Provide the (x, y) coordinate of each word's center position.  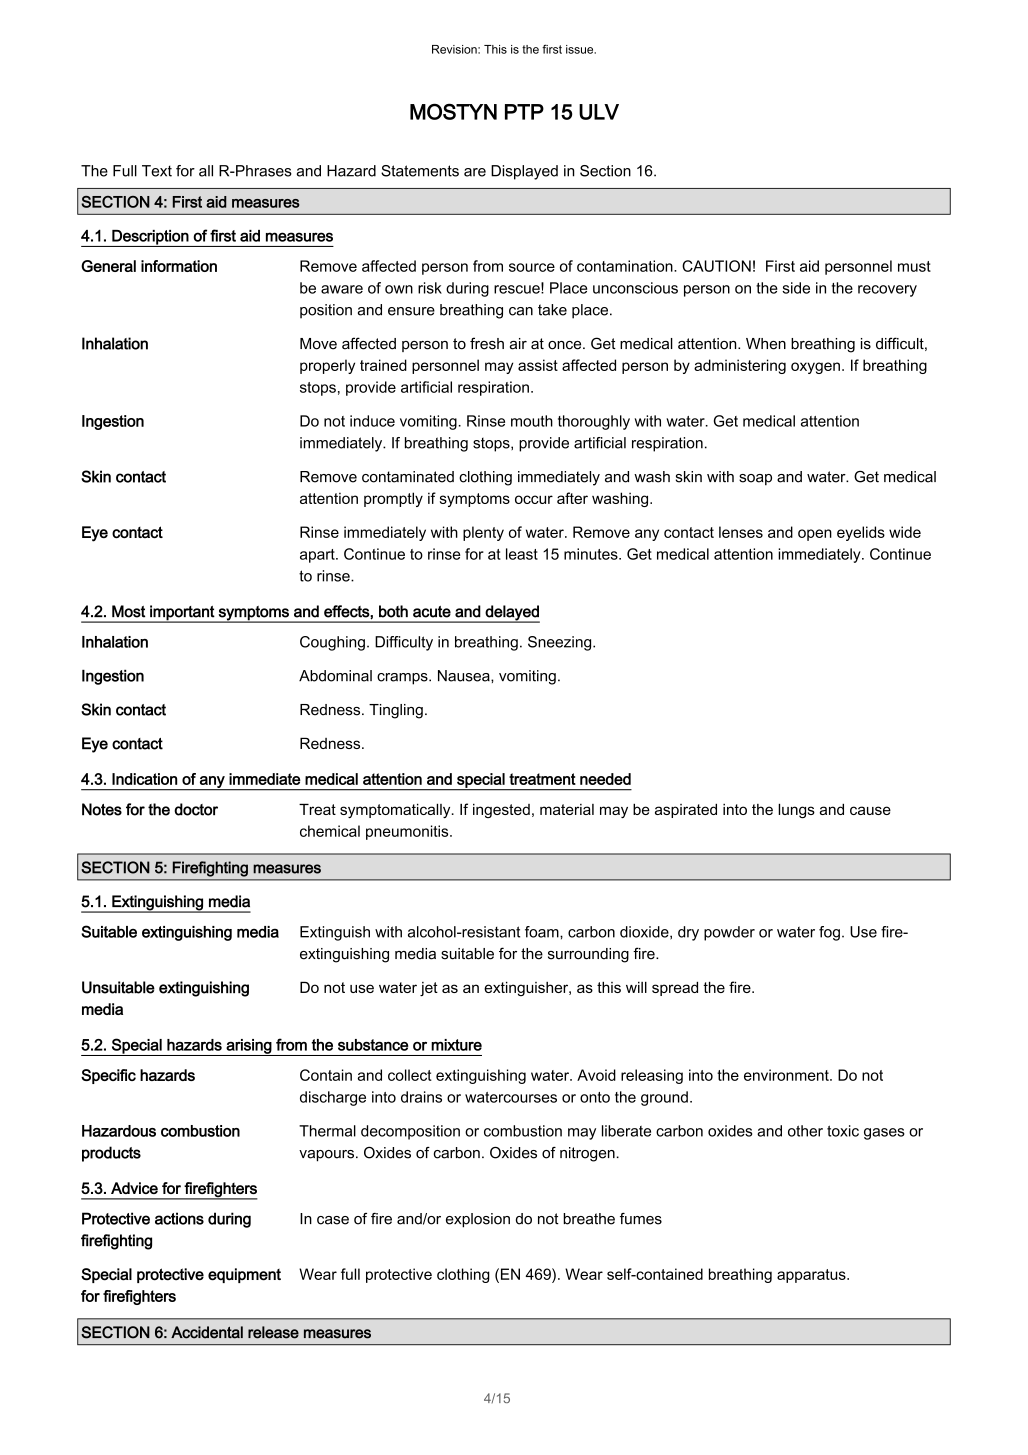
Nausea (465, 676)
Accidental (207, 1332)
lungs (796, 811)
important (182, 613)
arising (249, 1047)
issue (581, 49)
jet (429, 989)
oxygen (815, 368)
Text (157, 171)
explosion (478, 1220)
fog (829, 933)
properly (327, 366)
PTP (524, 112)
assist (538, 365)
